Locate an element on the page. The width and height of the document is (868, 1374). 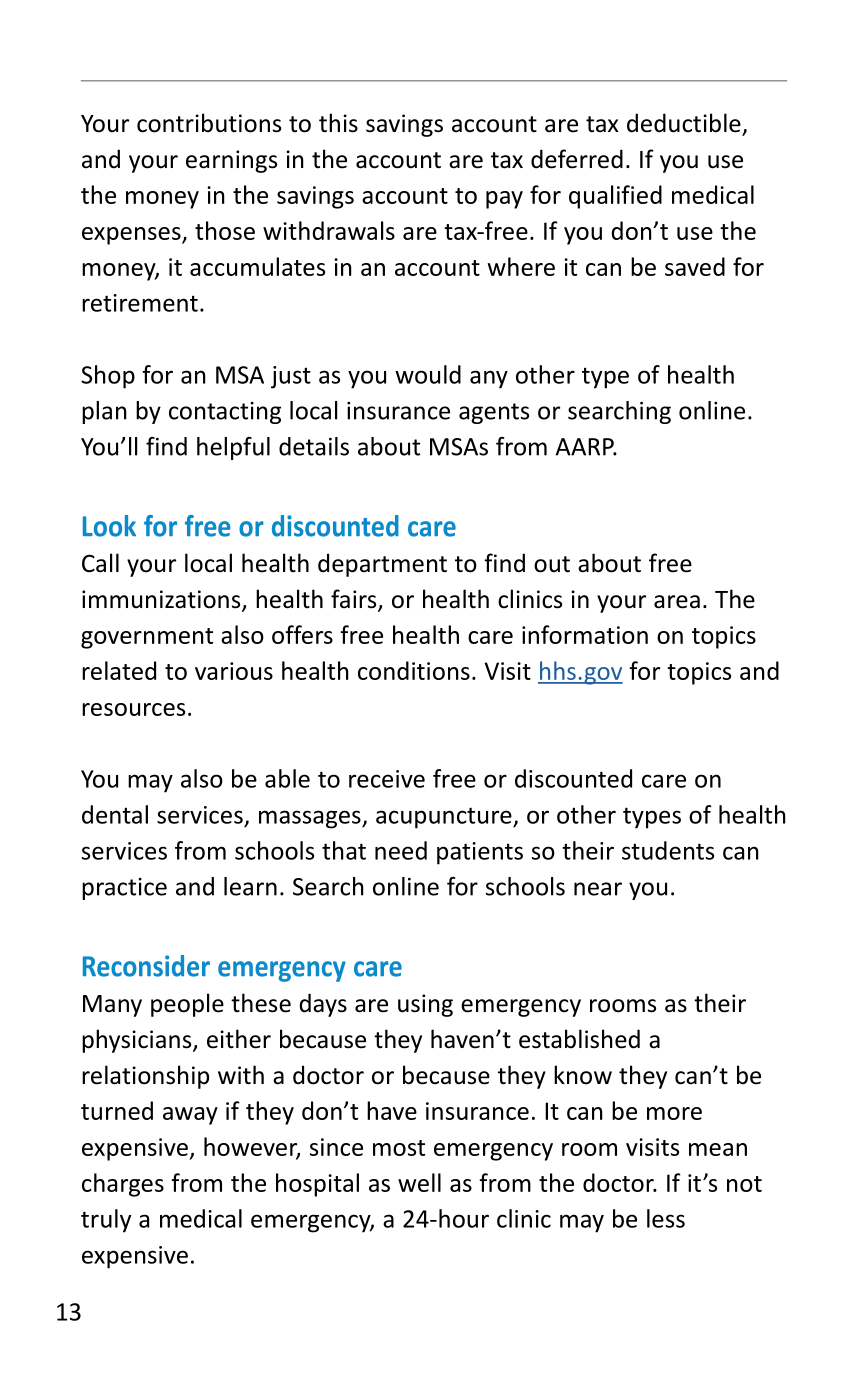
area is located at coordinates (677, 602).
